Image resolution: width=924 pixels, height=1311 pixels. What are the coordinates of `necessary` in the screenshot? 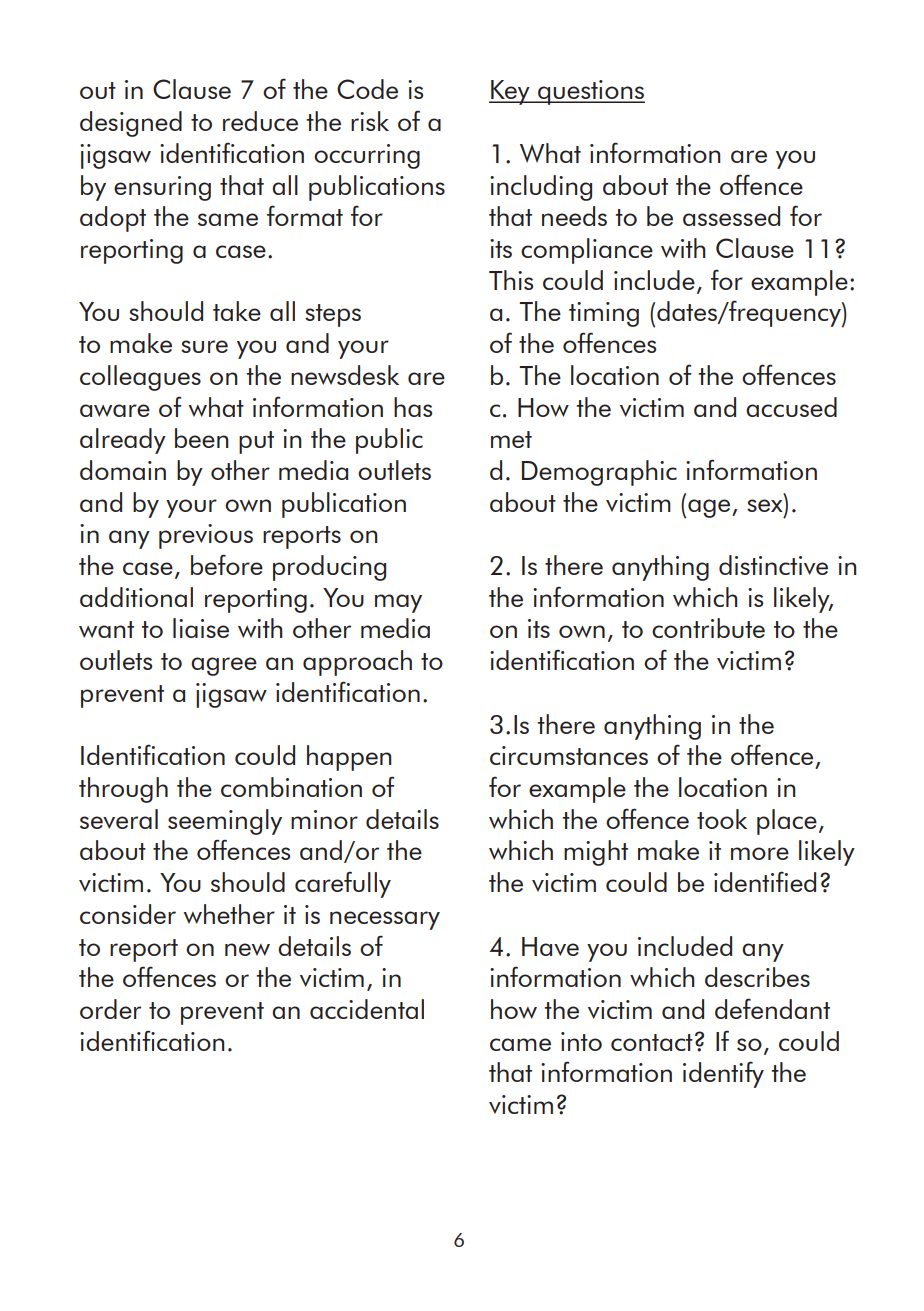 It's located at (385, 920).
